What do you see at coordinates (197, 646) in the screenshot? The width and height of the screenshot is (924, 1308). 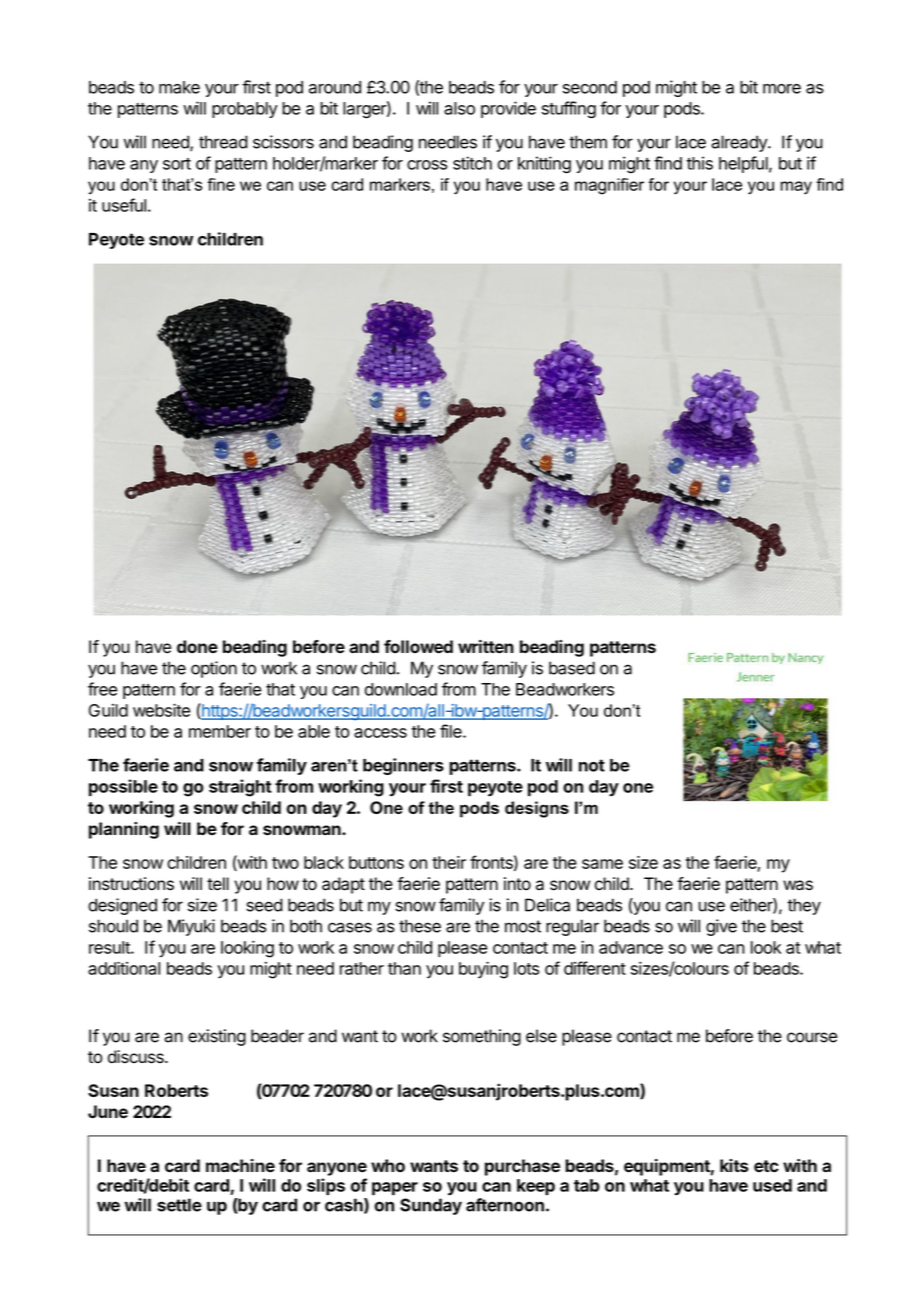 I see `done` at bounding box center [197, 646].
